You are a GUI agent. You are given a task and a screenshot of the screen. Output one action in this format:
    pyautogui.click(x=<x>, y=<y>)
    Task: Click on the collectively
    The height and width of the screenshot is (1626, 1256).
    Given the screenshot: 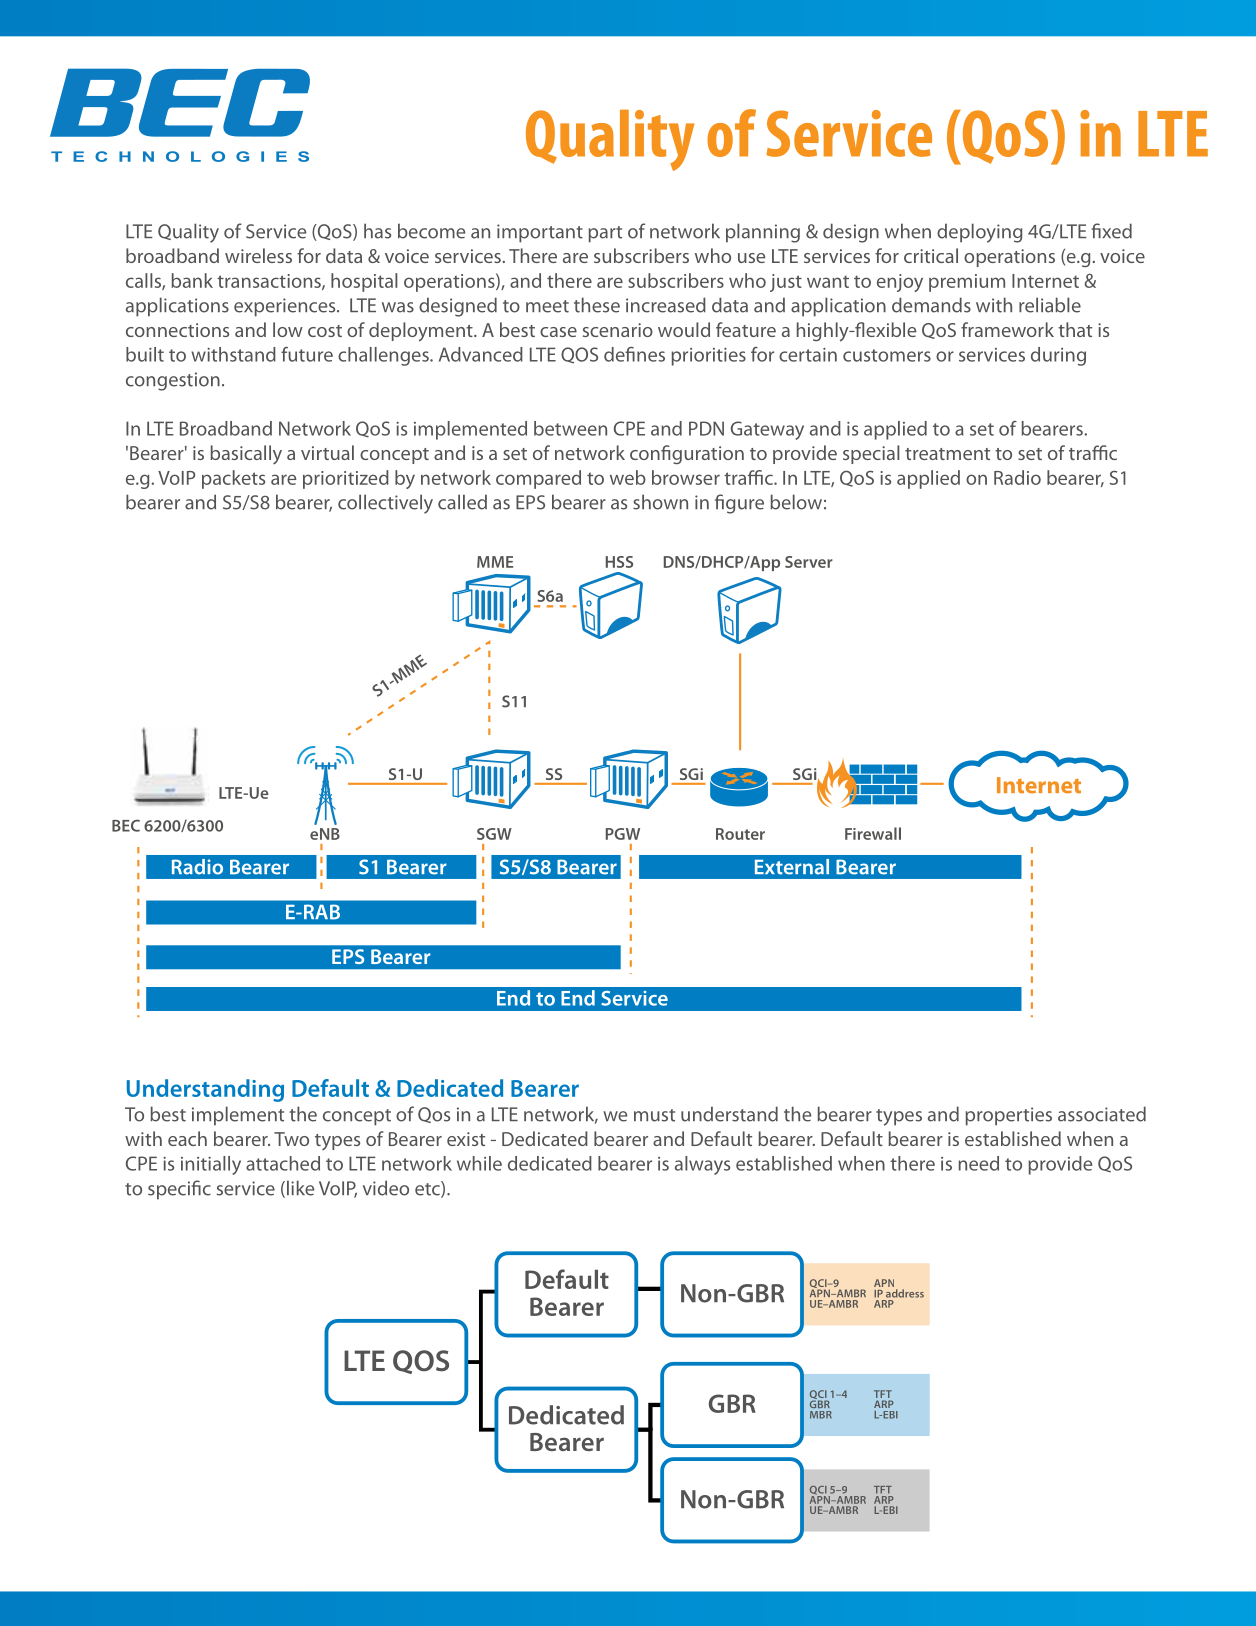 What is the action you would take?
    pyautogui.click(x=385, y=504)
